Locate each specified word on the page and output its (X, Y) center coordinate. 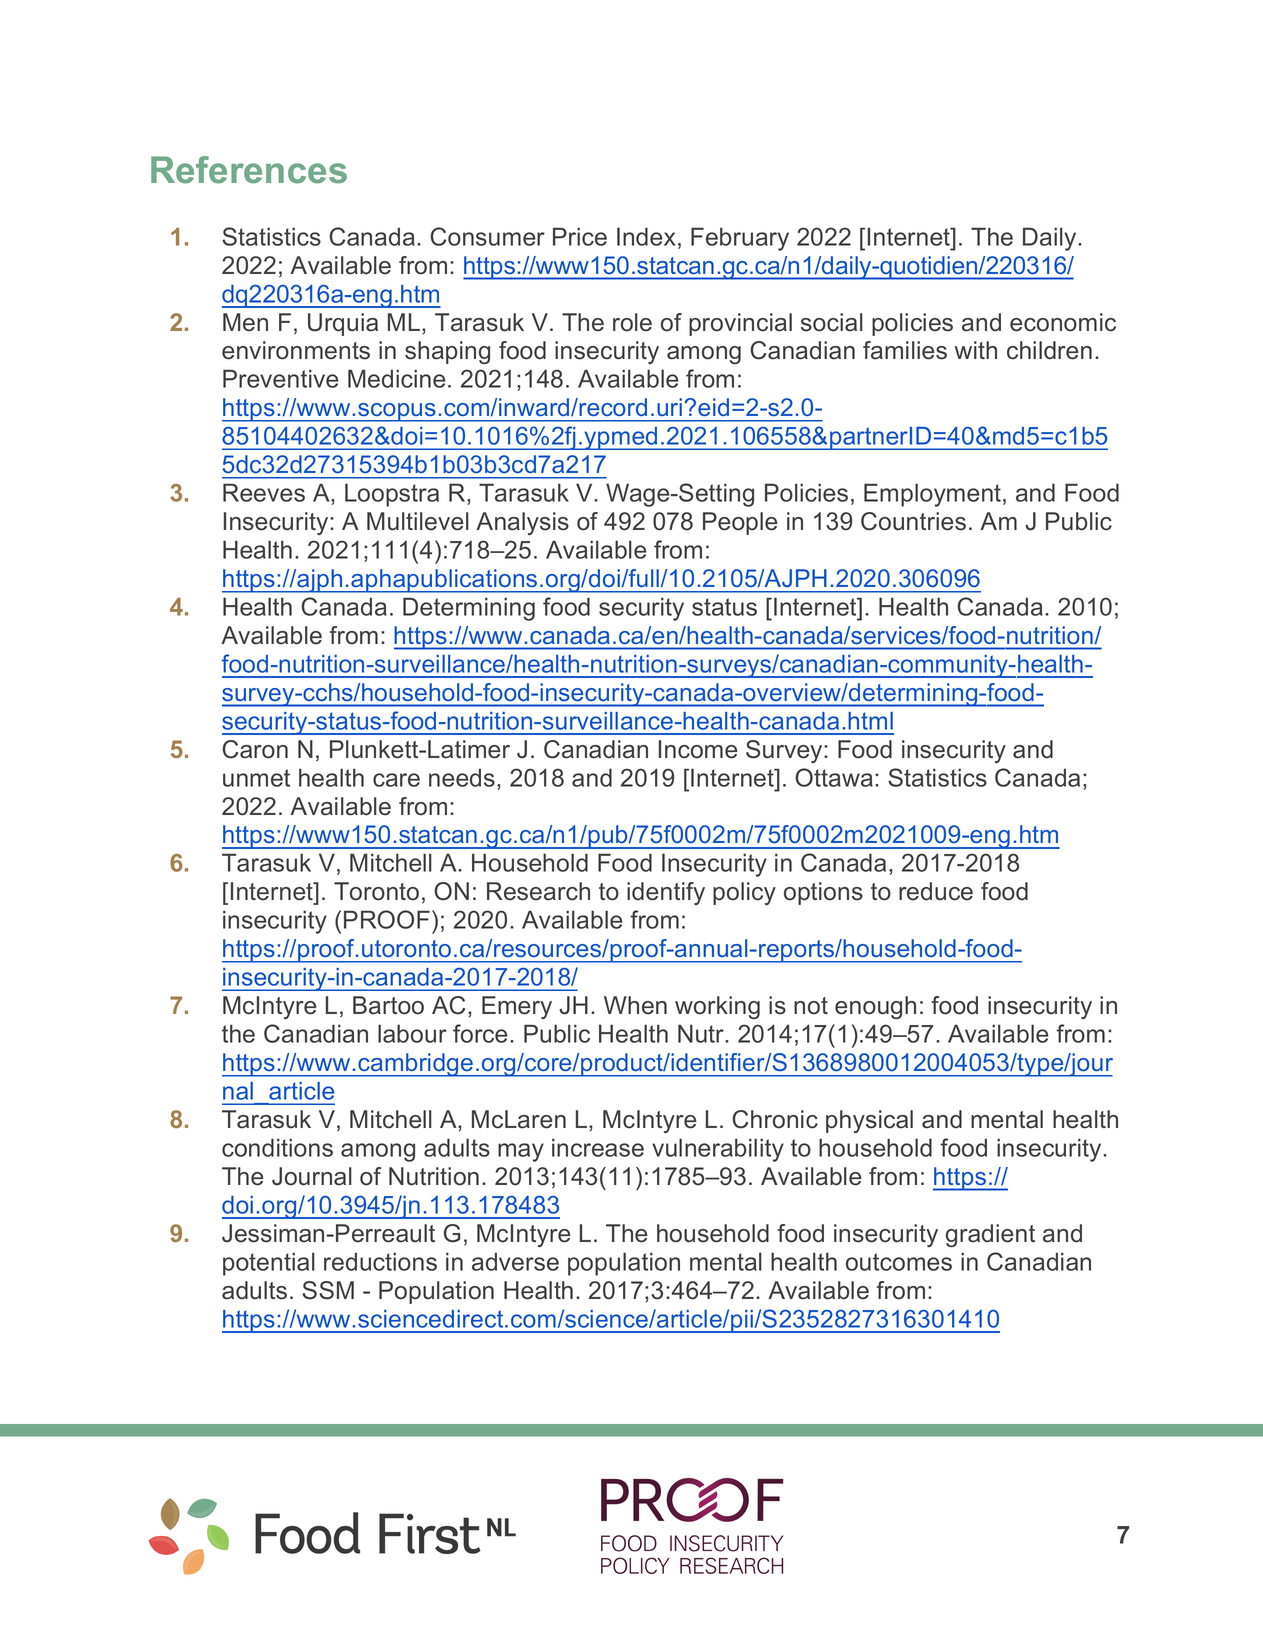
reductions (380, 1261)
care (396, 780)
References (249, 170)
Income (698, 749)
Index (646, 236)
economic (1063, 322)
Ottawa (834, 777)
